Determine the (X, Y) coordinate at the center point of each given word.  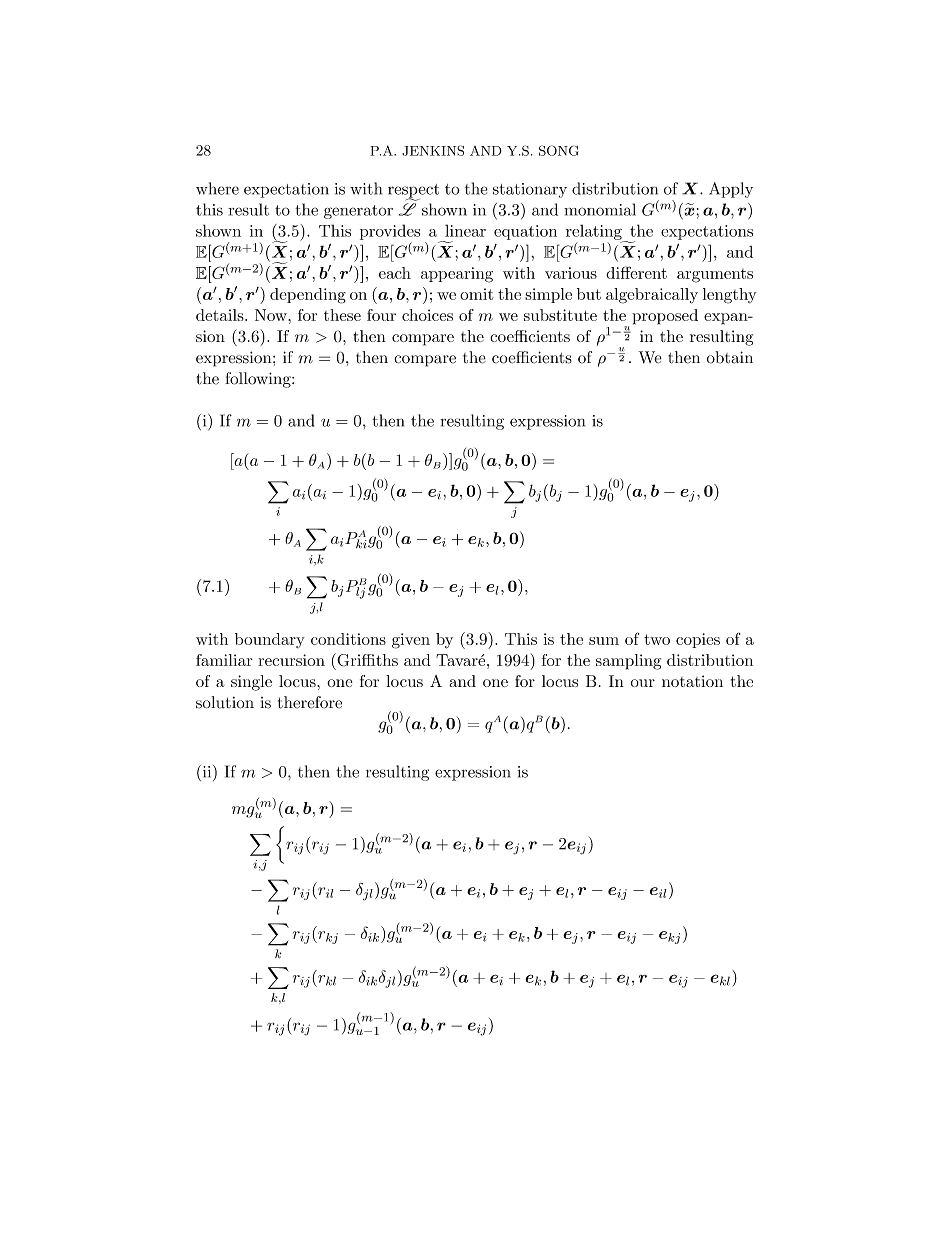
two (657, 639)
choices (427, 315)
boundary (270, 640)
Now (272, 315)
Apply (731, 190)
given (411, 641)
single (251, 683)
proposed (665, 317)
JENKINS (433, 150)
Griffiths (366, 660)
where (217, 188)
